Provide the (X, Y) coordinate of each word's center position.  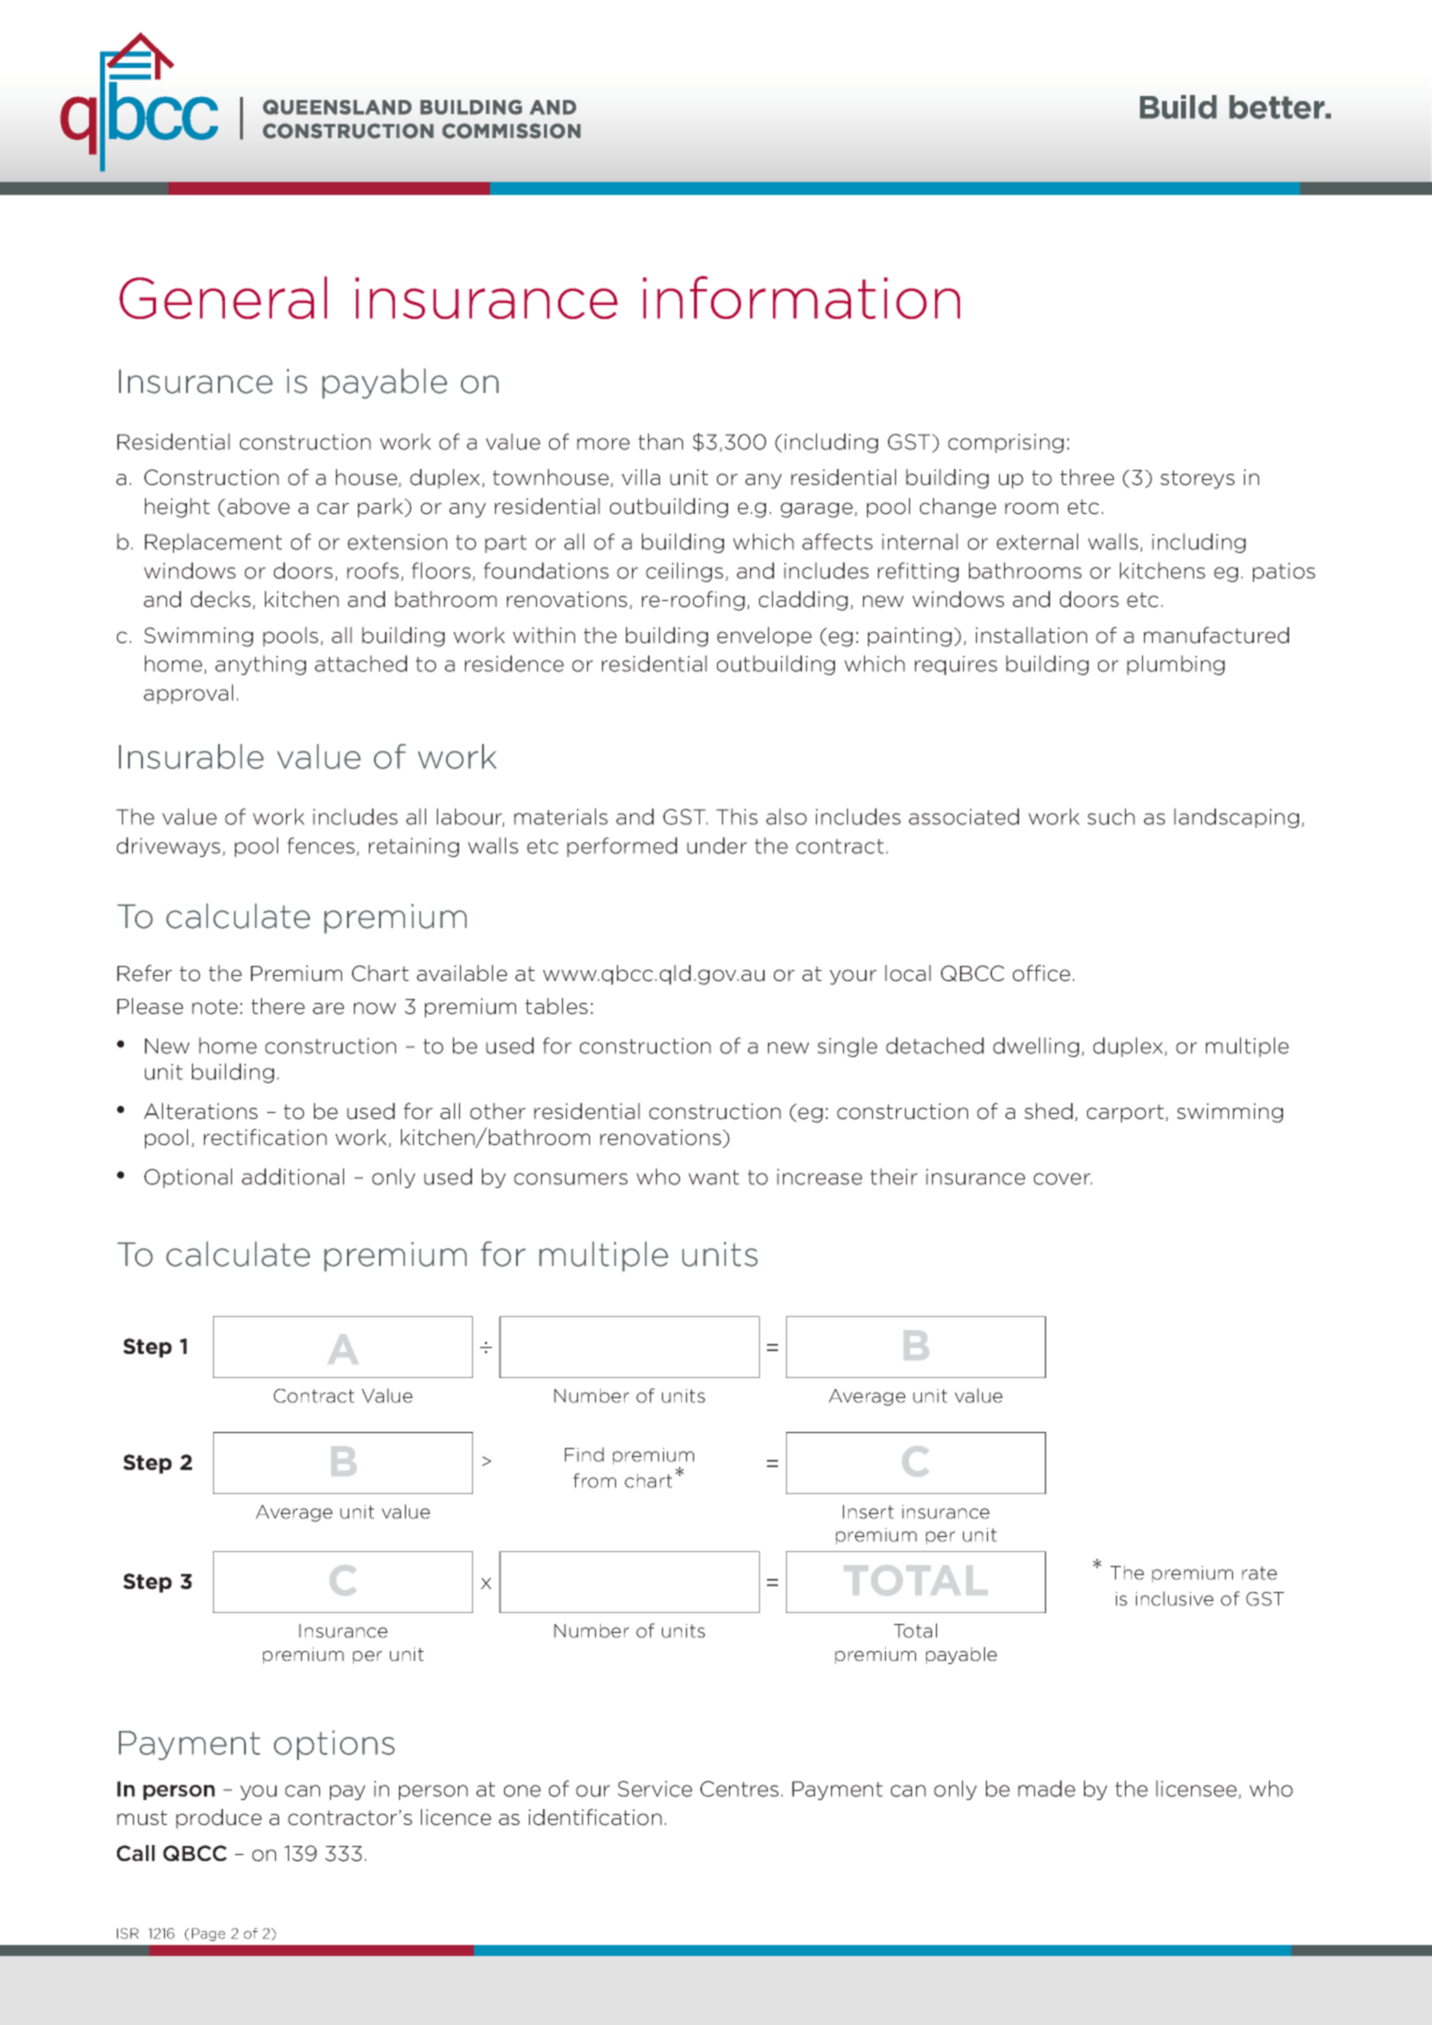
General (223, 297)
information (801, 297)
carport (1126, 1113)
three (1087, 477)
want (713, 1177)
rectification (265, 1137)
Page (208, 1934)
